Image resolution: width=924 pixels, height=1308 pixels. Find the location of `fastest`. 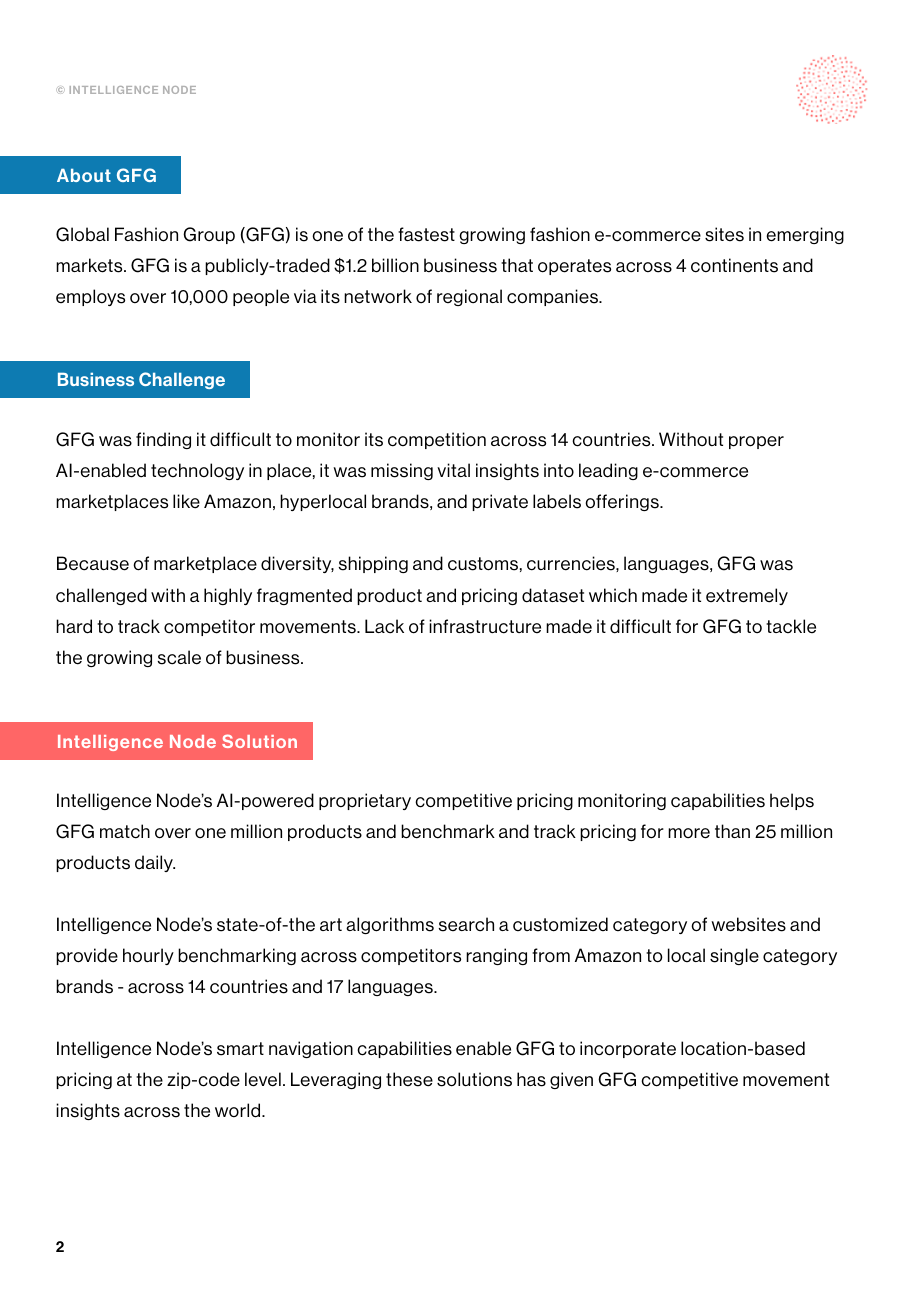

fastest is located at coordinates (426, 234).
